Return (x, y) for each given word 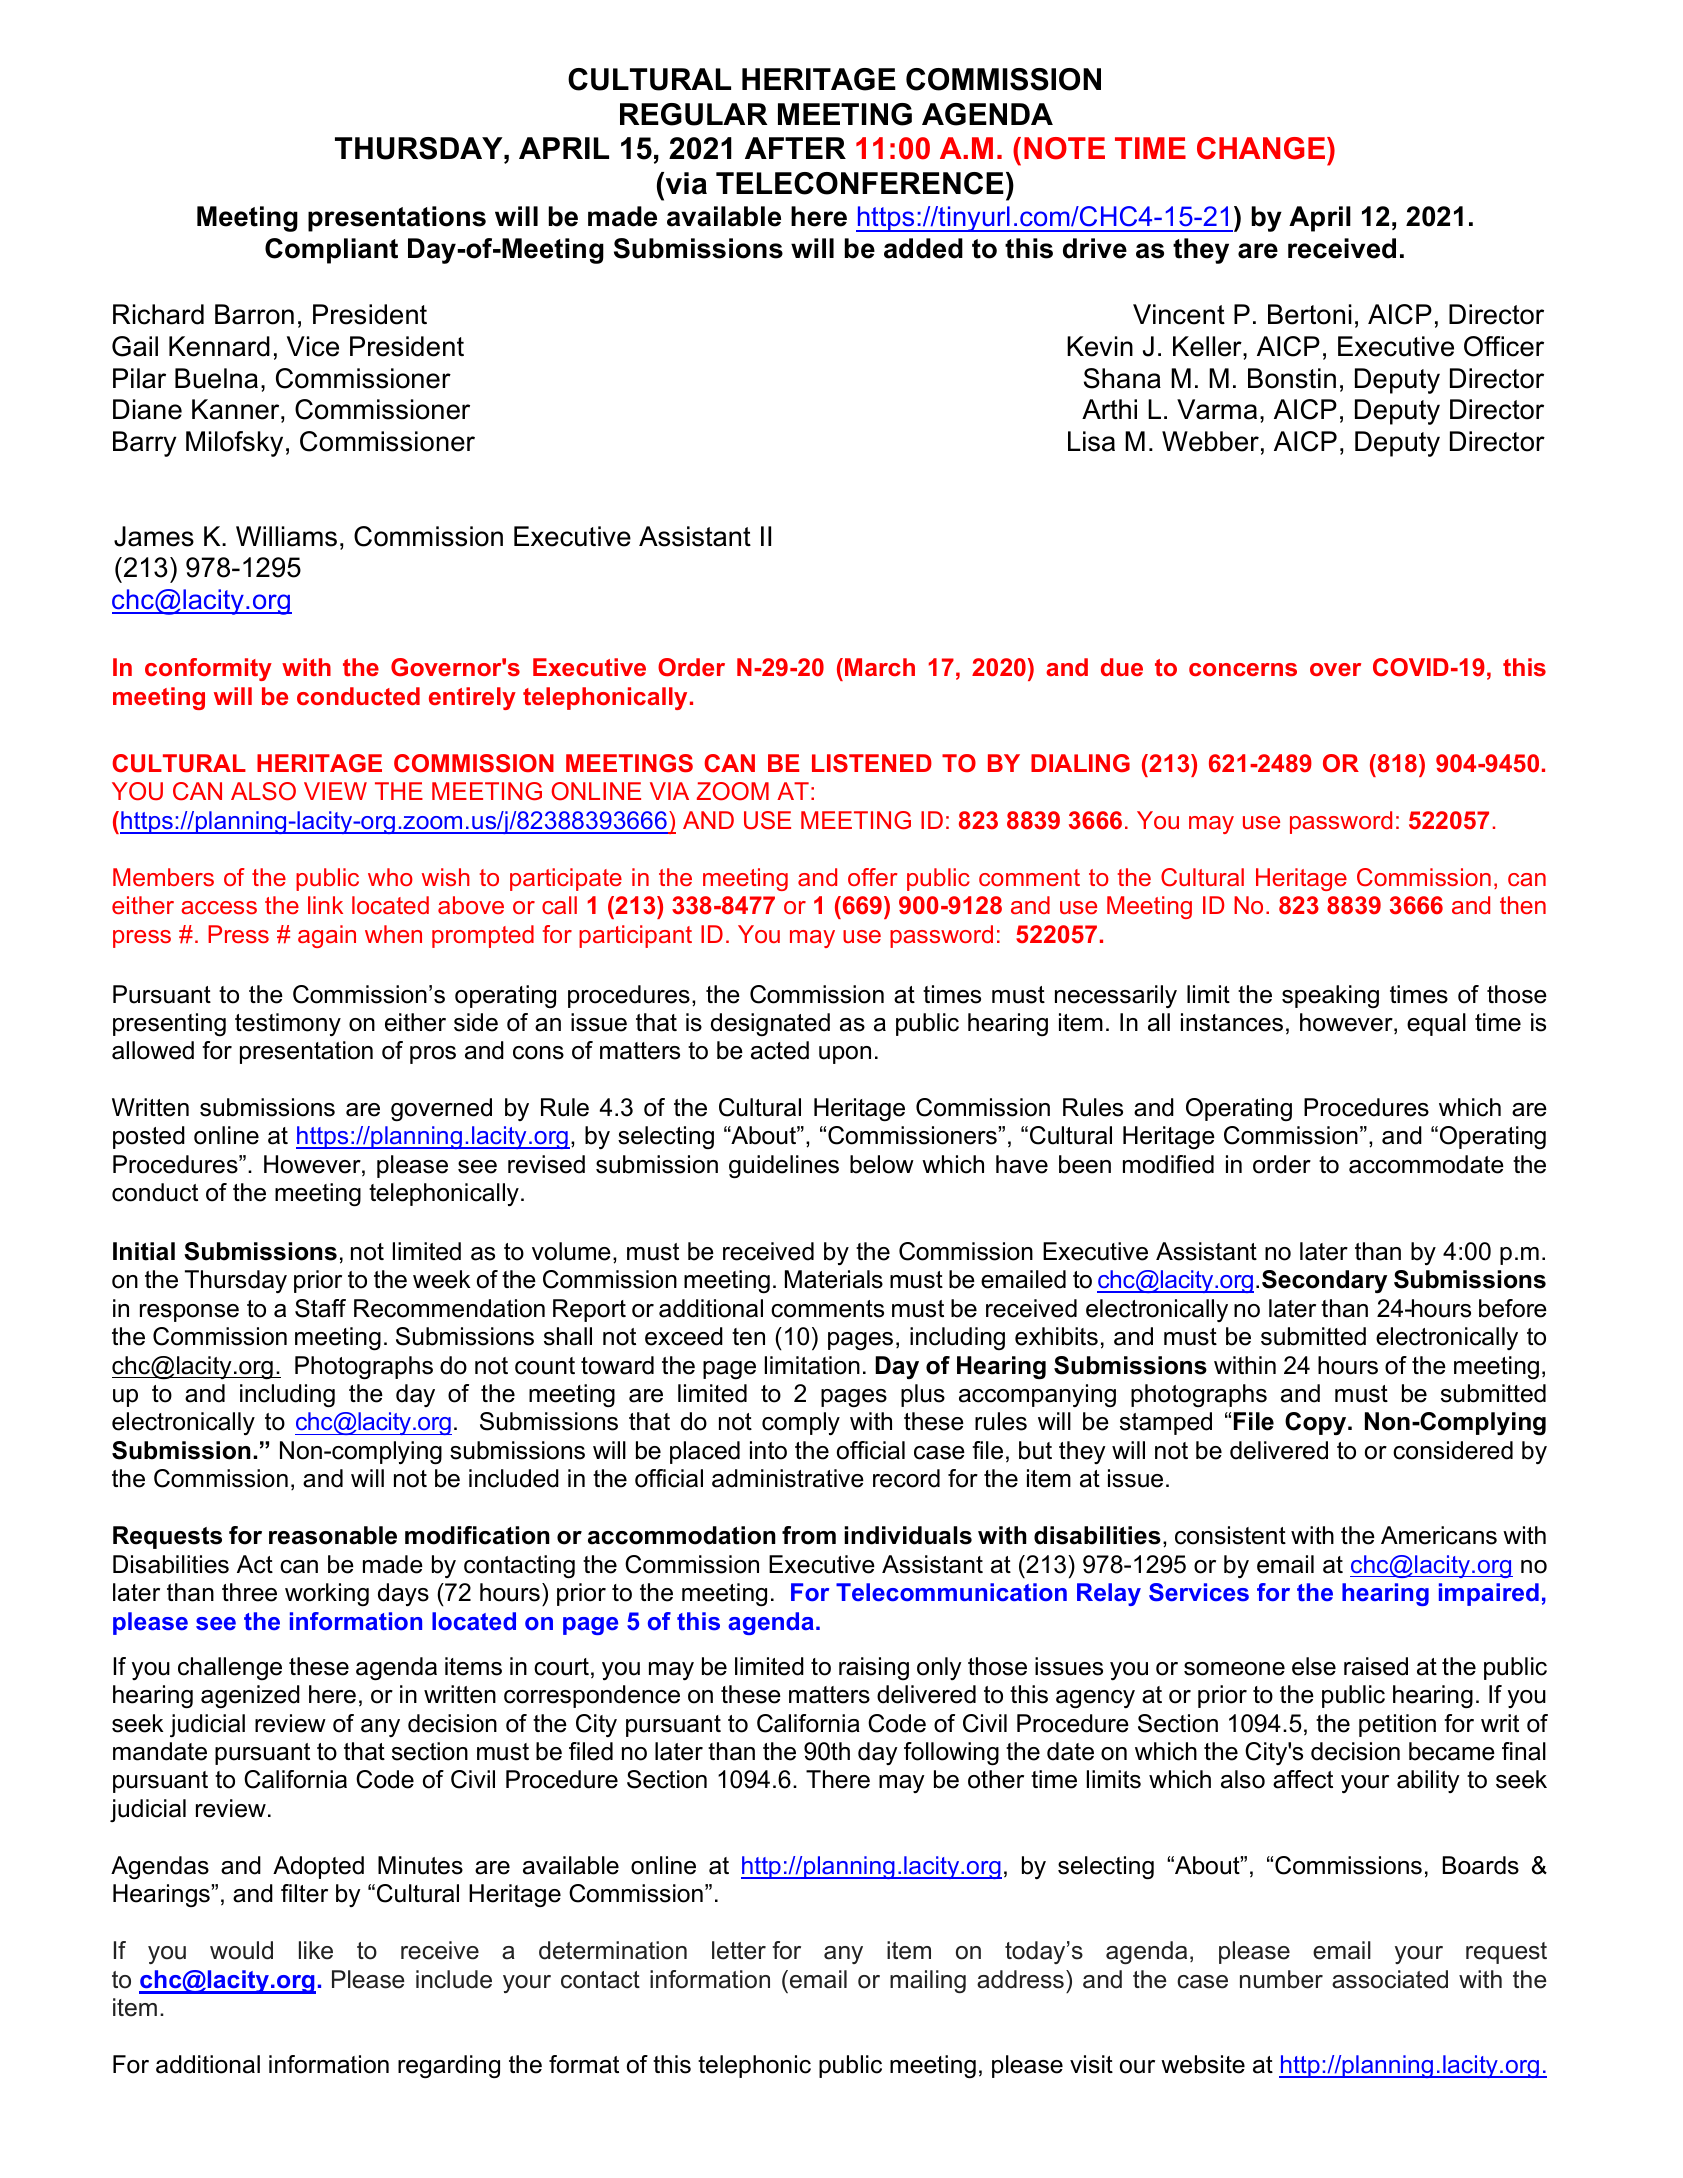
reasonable (333, 1535)
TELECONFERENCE (860, 183)
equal (1436, 1024)
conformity (208, 669)
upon (845, 1055)
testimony (288, 1024)
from (809, 1535)
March (880, 667)
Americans (1439, 1535)
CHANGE (1262, 148)
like (316, 1950)
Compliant (331, 251)
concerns (1243, 669)
